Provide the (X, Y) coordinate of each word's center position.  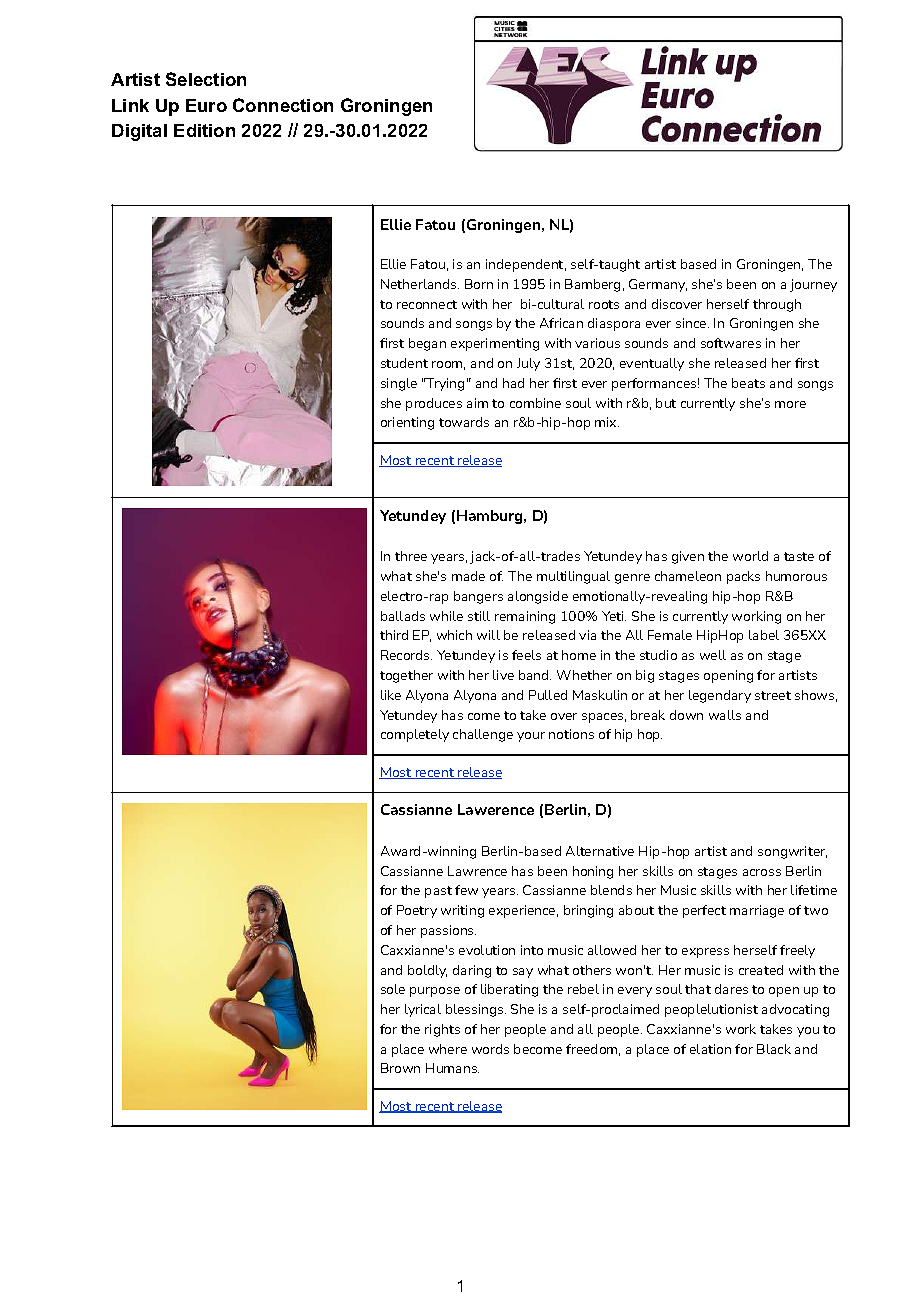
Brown (400, 1068)
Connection (283, 105)
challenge (483, 735)
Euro (206, 105)
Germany (658, 285)
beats (748, 383)
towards (464, 422)
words (490, 1049)
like (391, 695)
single (399, 384)
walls (725, 715)
